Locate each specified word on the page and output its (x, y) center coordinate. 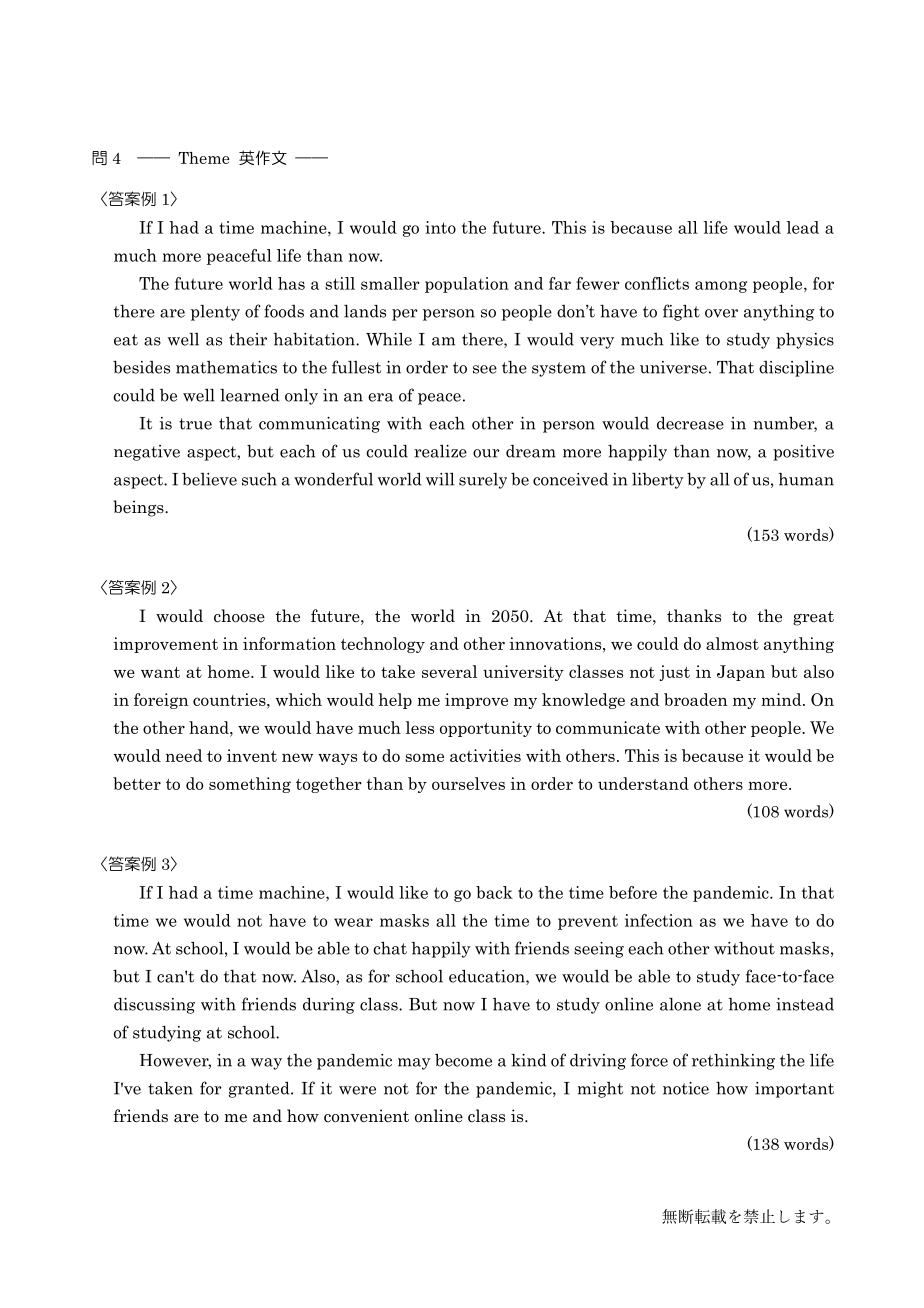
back (494, 892)
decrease (690, 423)
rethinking (733, 1062)
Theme (204, 158)
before (633, 892)
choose (239, 616)
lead (802, 227)
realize (440, 451)
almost (732, 643)
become (463, 1060)
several (449, 671)
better (137, 783)
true (195, 424)
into (440, 227)
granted (260, 1089)
